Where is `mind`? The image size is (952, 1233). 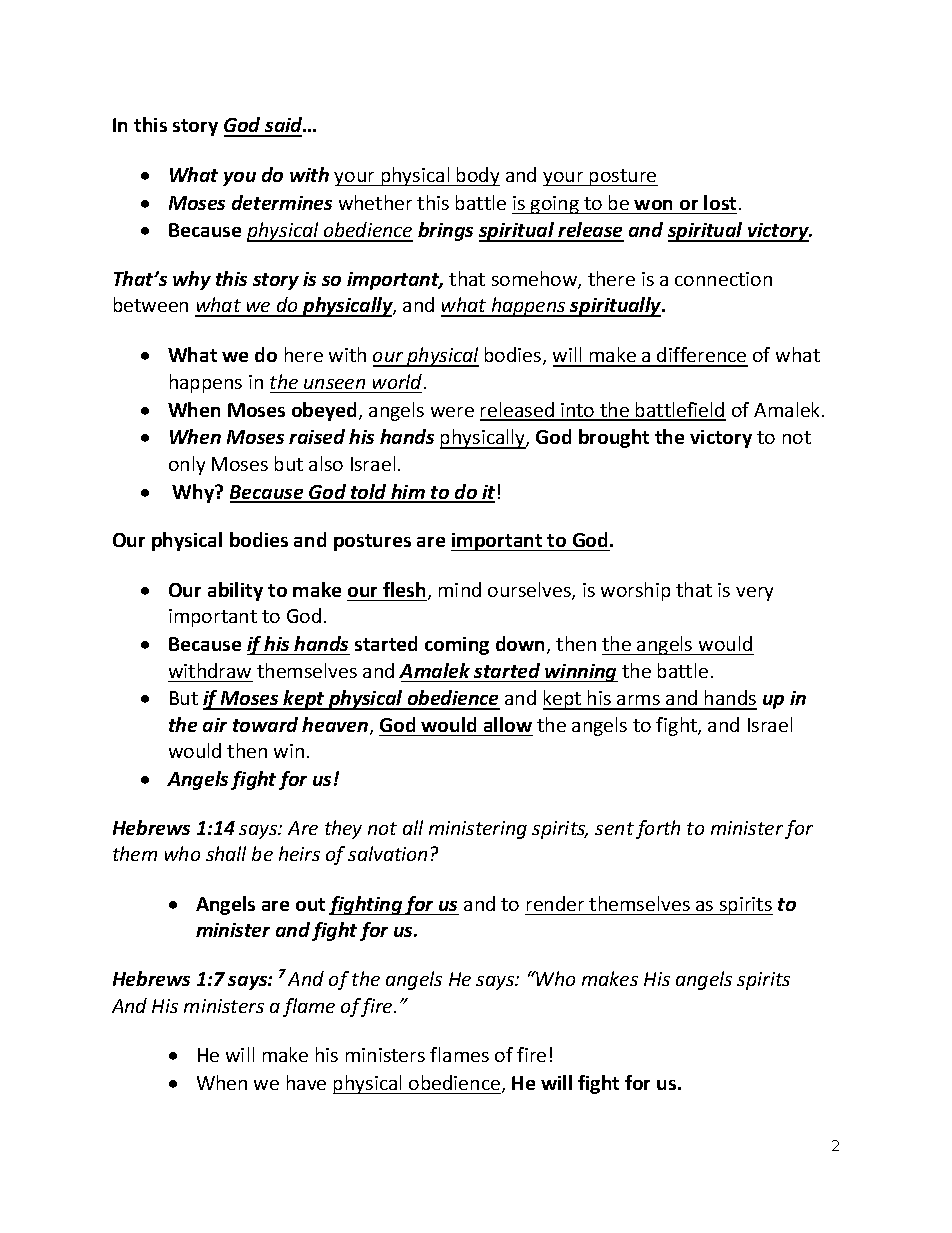 mind is located at coordinates (460, 589).
